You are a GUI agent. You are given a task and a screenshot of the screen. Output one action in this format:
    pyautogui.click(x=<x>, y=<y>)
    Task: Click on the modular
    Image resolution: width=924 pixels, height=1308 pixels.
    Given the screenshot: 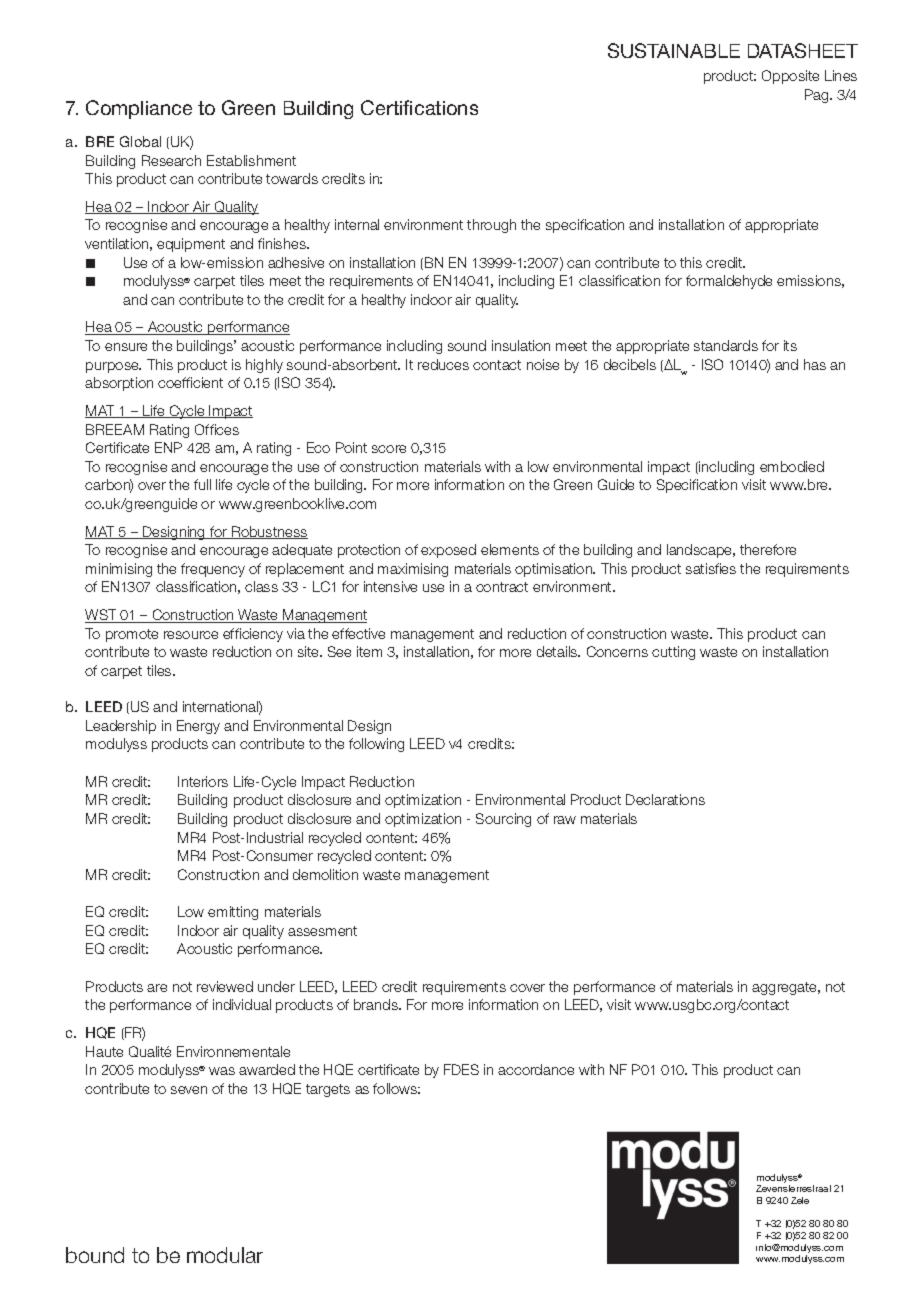 What is the action you would take?
    pyautogui.click(x=225, y=1255)
